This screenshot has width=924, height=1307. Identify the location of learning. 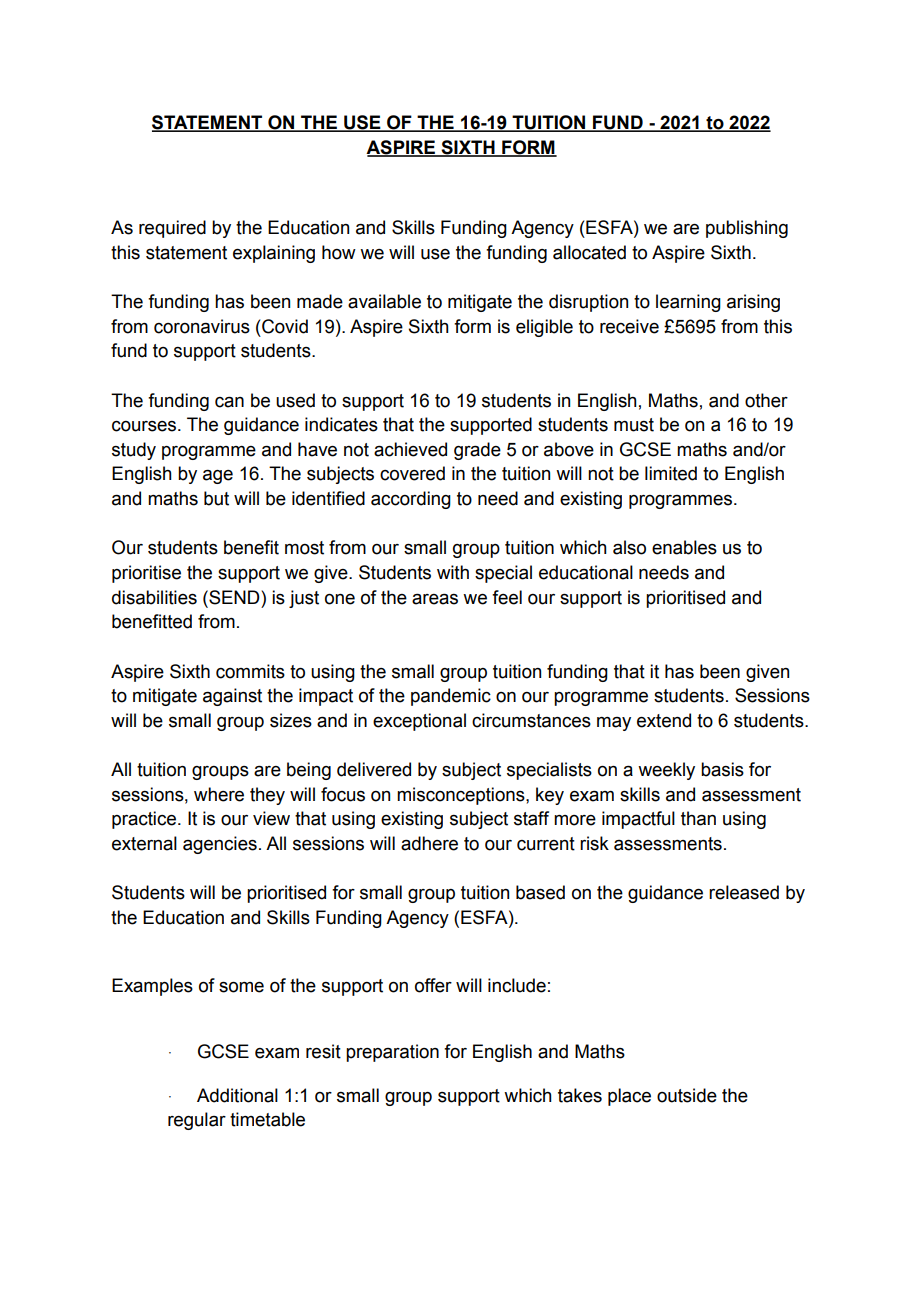
(688, 303).
